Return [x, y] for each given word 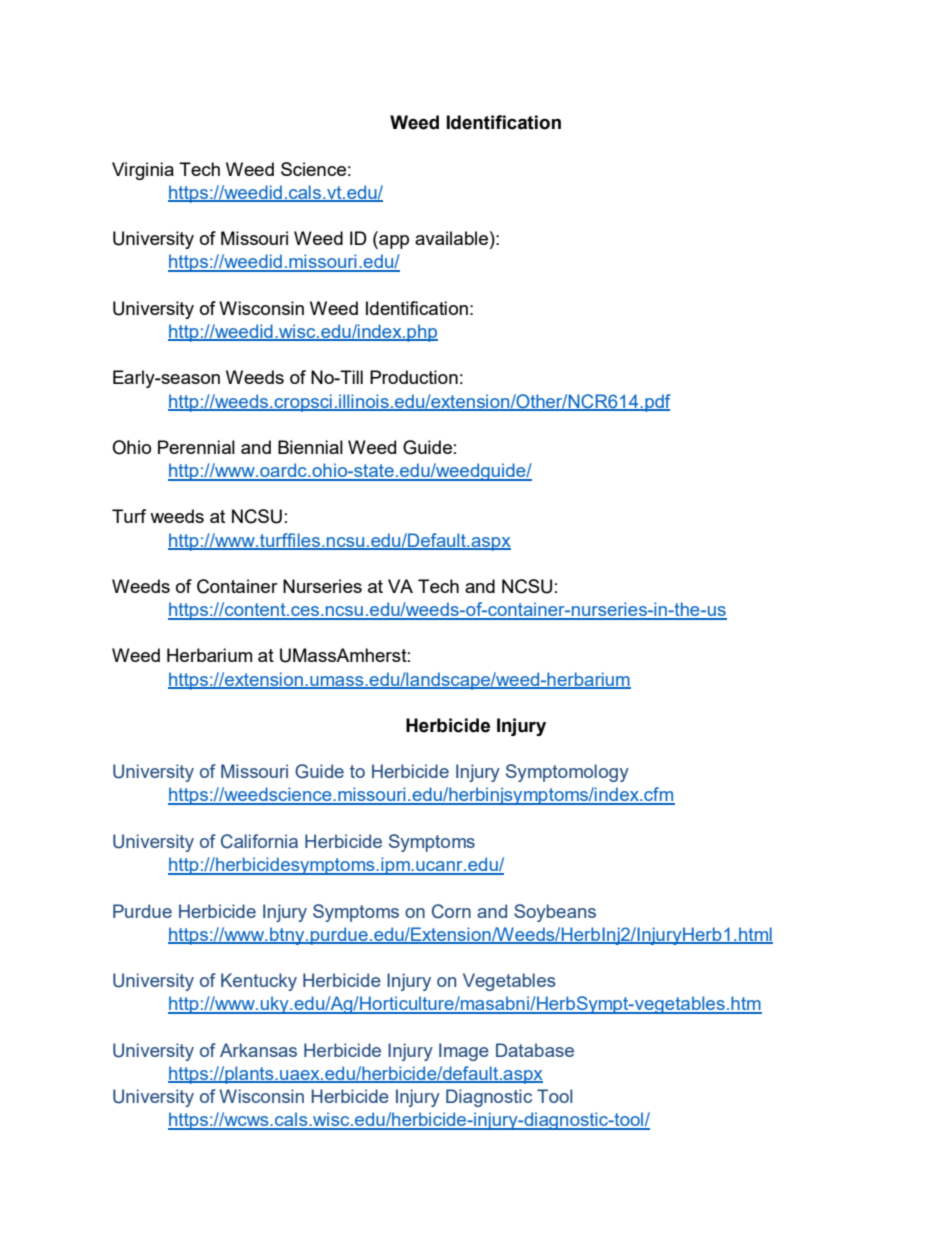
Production [414, 377]
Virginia [143, 171]
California [259, 841]
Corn [451, 911]
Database [535, 1050]
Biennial [310, 447]
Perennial [196, 447]
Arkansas [258, 1050]
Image [464, 1052]
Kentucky [259, 982]
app [393, 242]
